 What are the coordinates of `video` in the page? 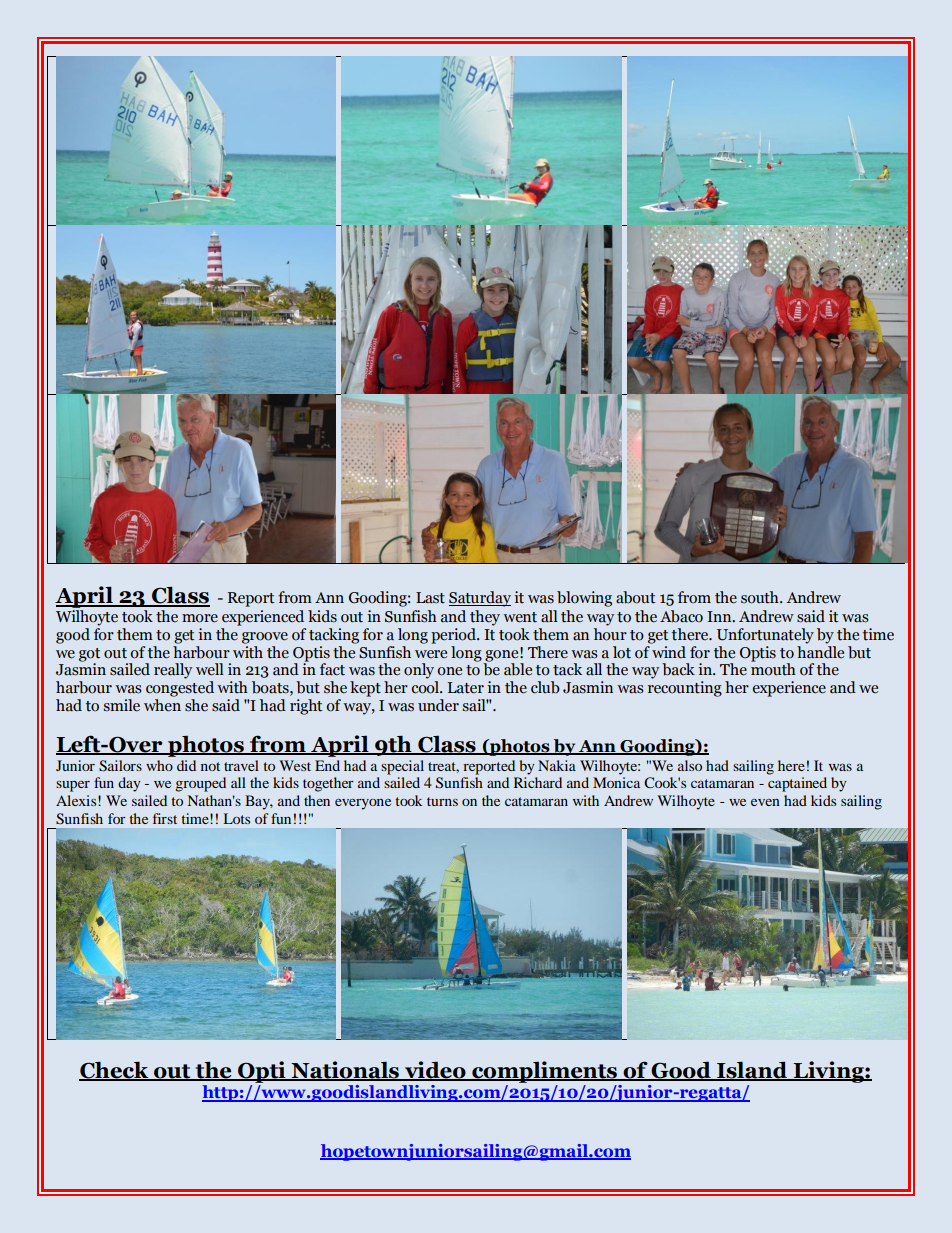 It's located at (435, 1070).
